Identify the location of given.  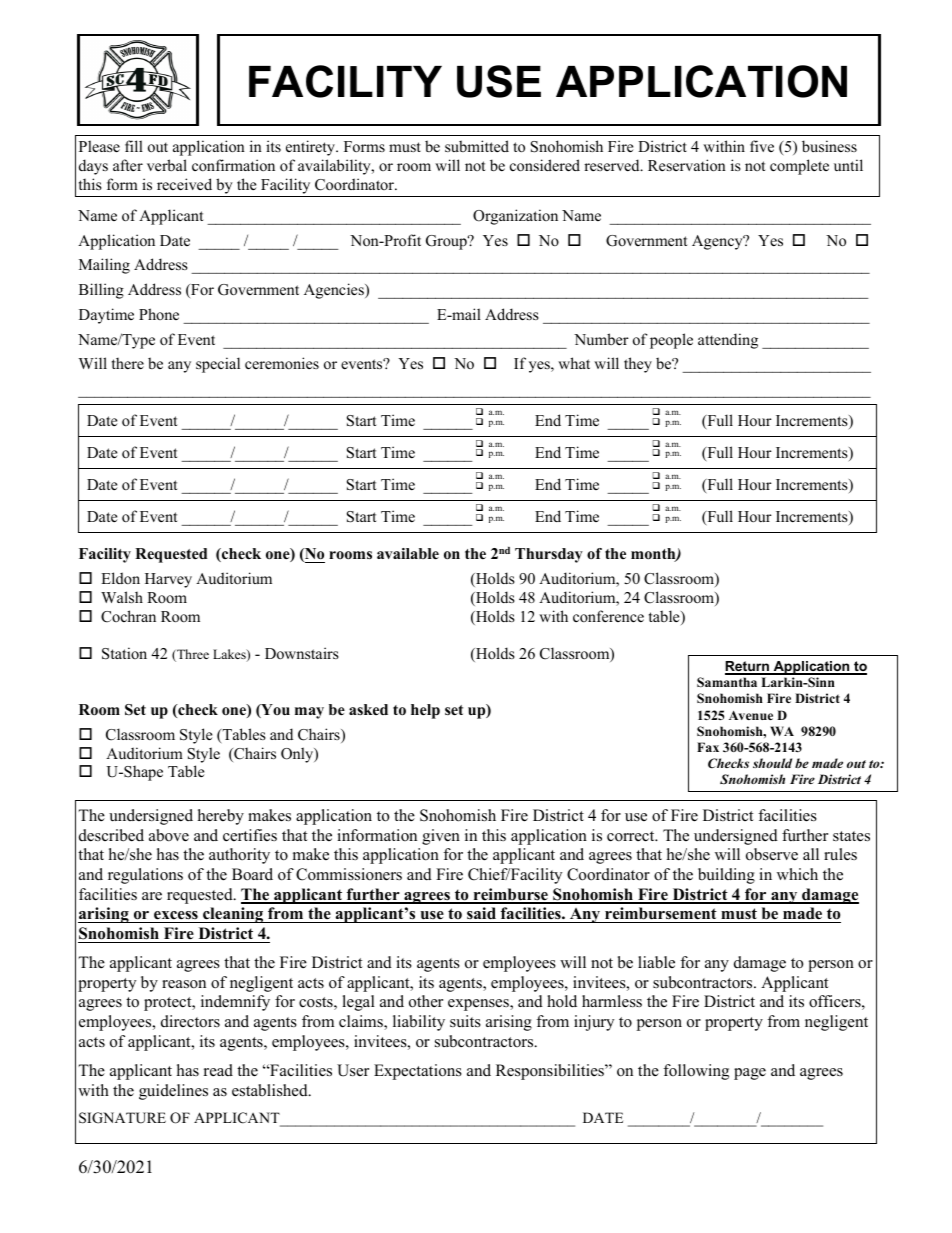
(441, 837).
